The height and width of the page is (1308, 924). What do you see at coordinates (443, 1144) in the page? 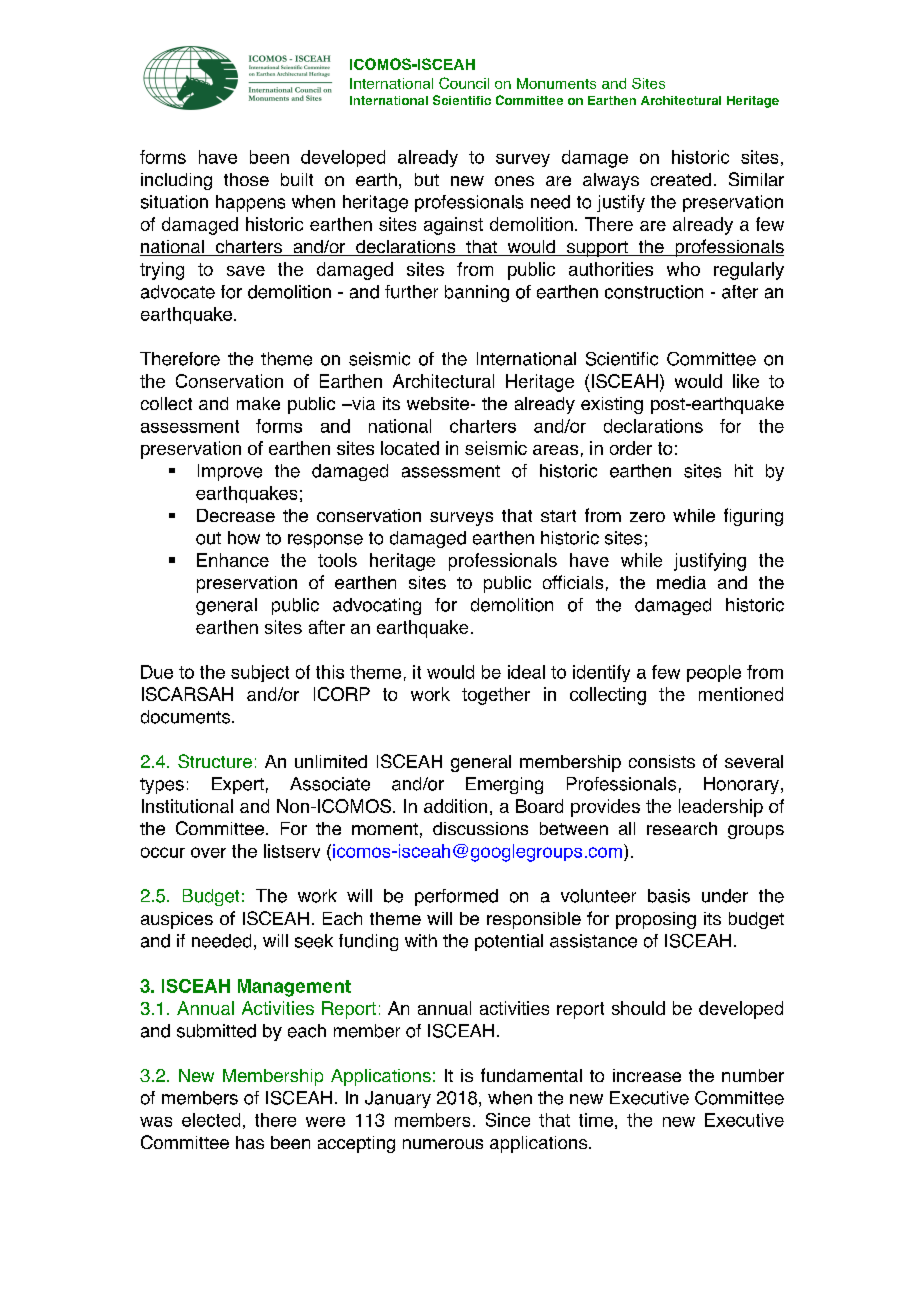
I see `numerous` at bounding box center [443, 1144].
